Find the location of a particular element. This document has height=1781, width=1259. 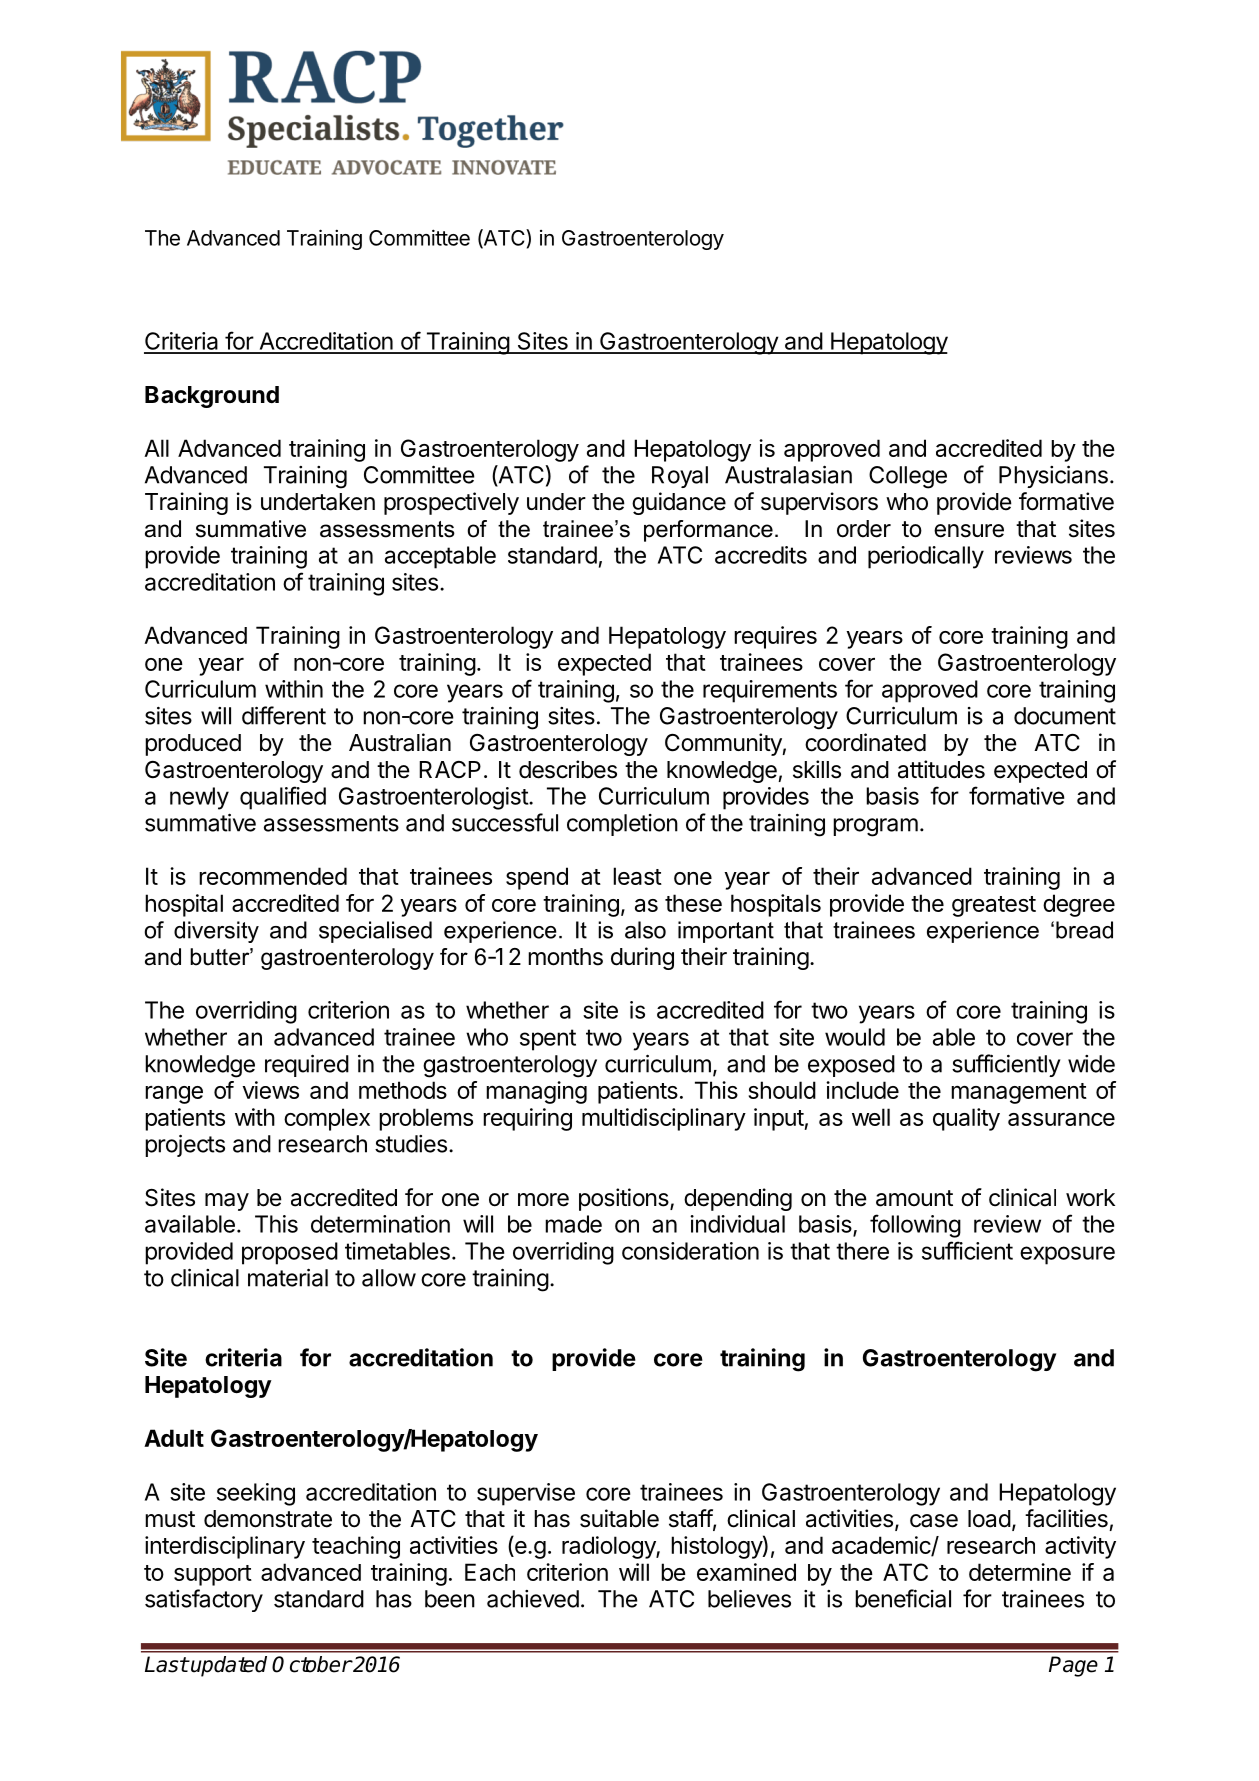

completion is located at coordinates (622, 825).
